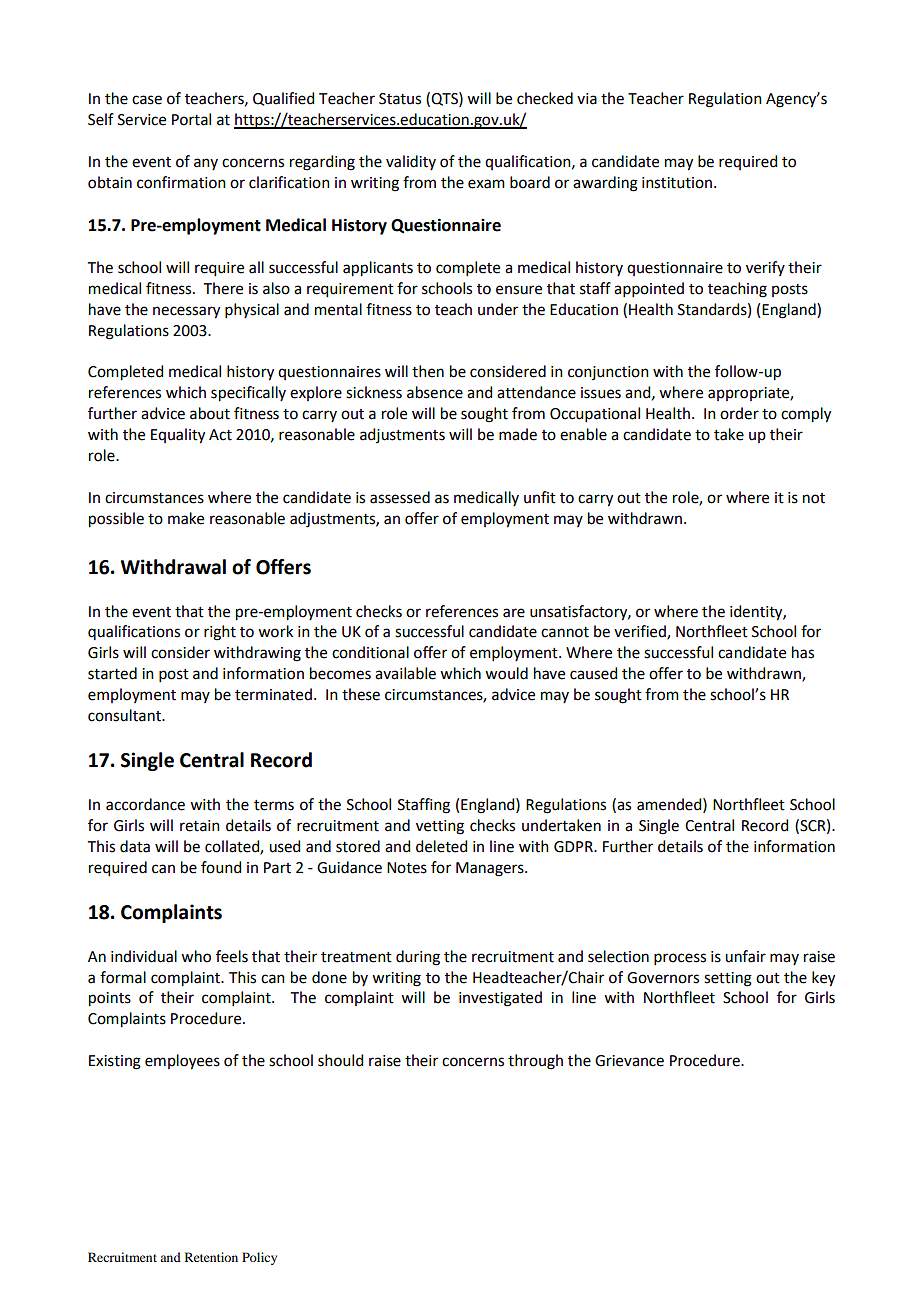  Describe the element at coordinates (259, 1258) in the image. I see `Policy` at that location.
